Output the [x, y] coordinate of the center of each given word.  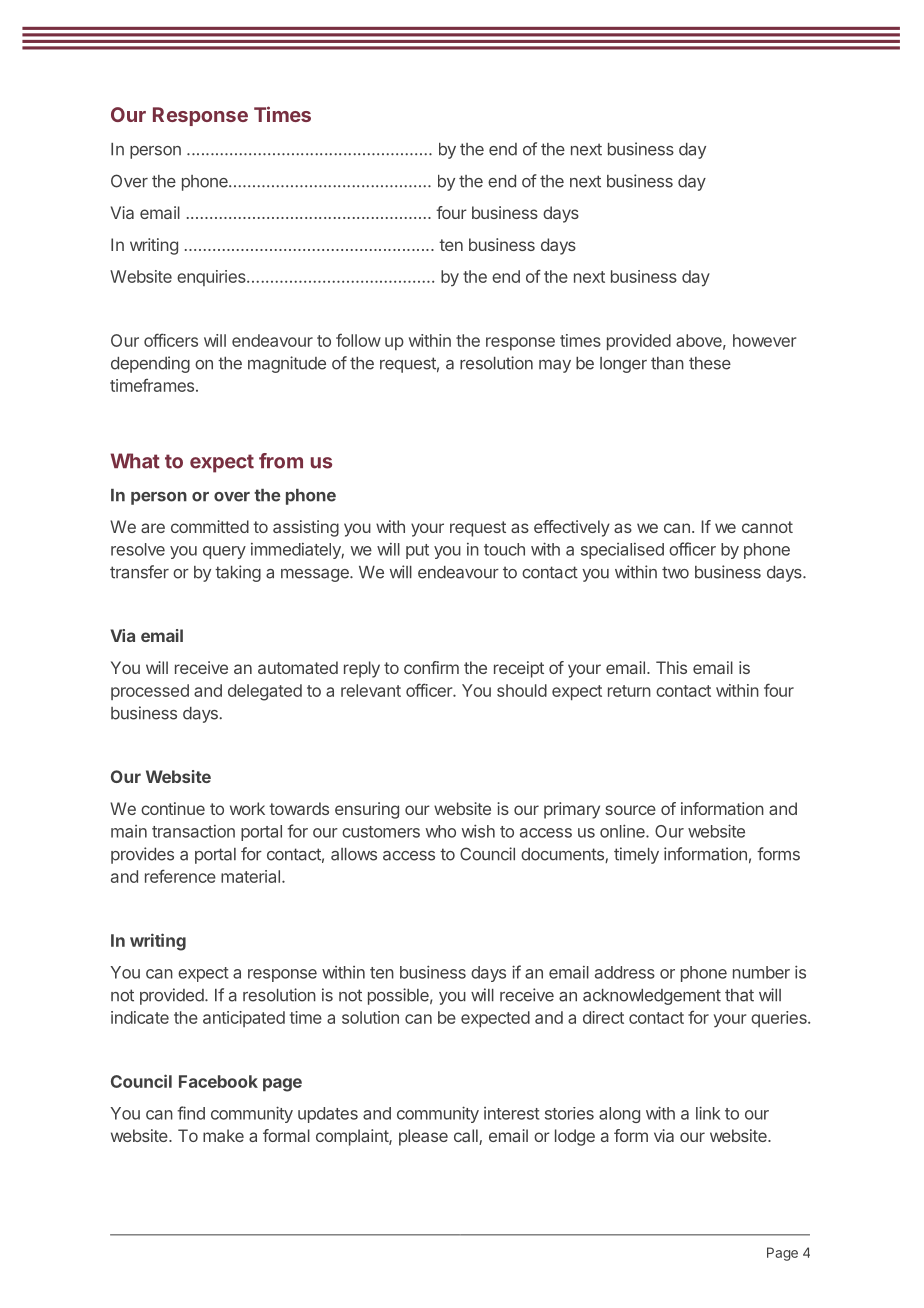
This [671, 667]
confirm [431, 667]
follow [358, 340]
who [441, 831]
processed [150, 692]
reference [180, 876]
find [191, 1113]
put [417, 551]
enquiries [212, 278]
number [761, 972]
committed [210, 526]
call [467, 1137]
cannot [767, 527]
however [764, 340]
